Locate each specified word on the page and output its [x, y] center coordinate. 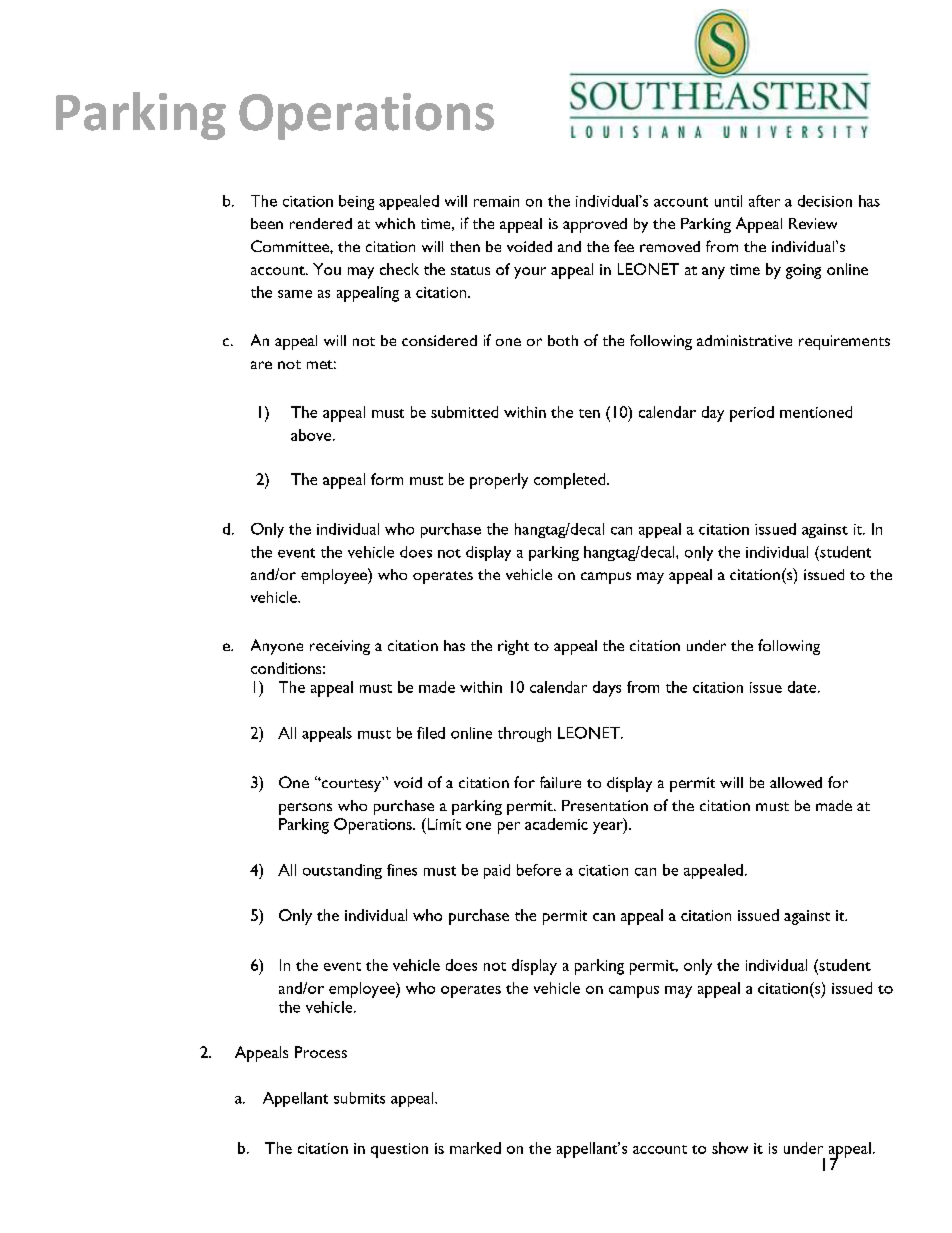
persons [305, 809]
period [752, 414]
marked [475, 1148]
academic [556, 824]
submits [359, 1098]
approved [595, 225]
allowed [796, 782]
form [387, 479]
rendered [321, 223]
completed [571, 481]
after [764, 201]
